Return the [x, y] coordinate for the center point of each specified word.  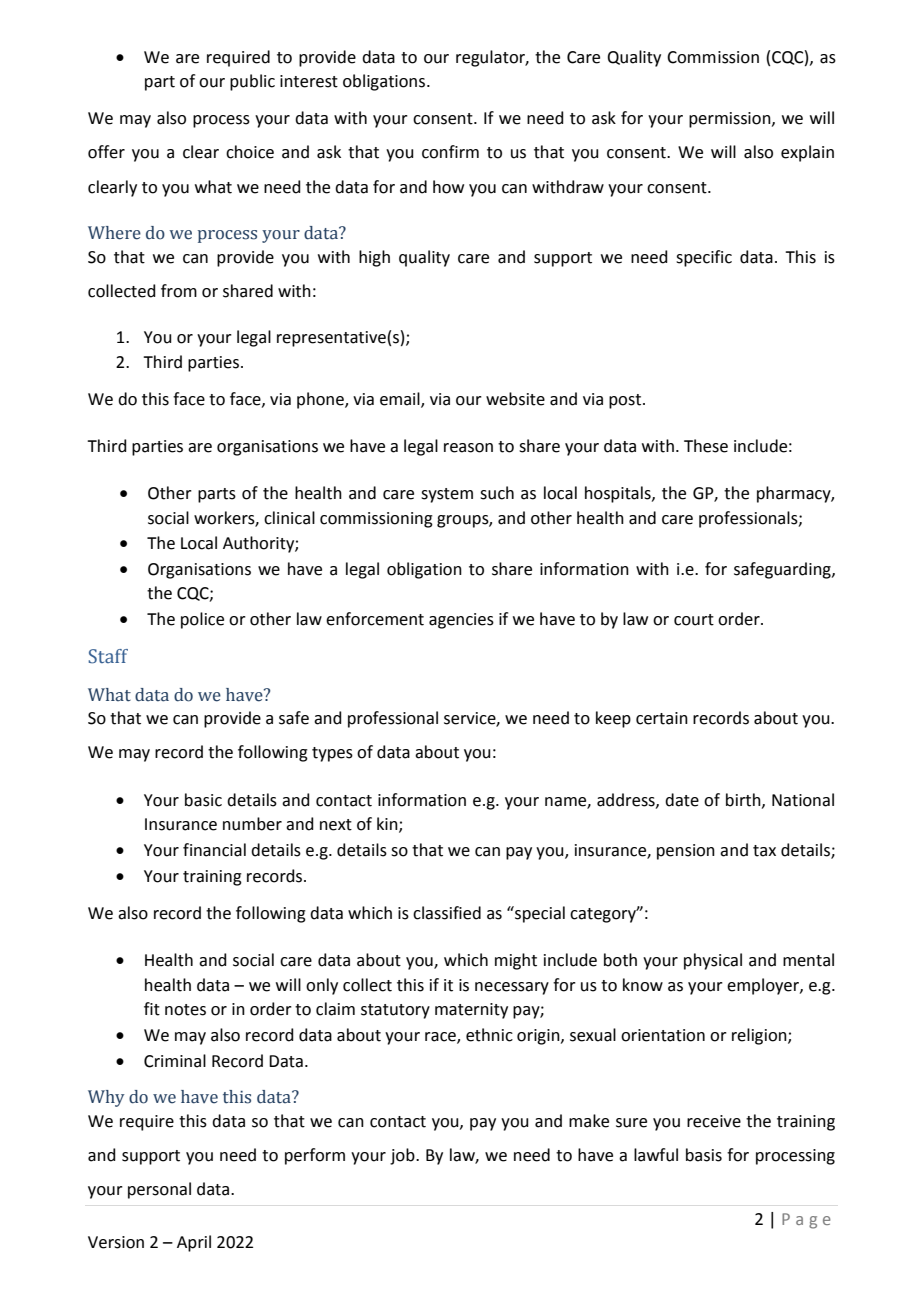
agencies [461, 621]
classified [447, 913]
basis [704, 1155]
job [403, 1156]
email [401, 400]
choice [250, 152]
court [694, 620]
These [706, 446]
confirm [450, 152]
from [179, 291]
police [202, 620]
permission [731, 120]
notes [185, 1010]
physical [713, 961]
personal [159, 1190]
